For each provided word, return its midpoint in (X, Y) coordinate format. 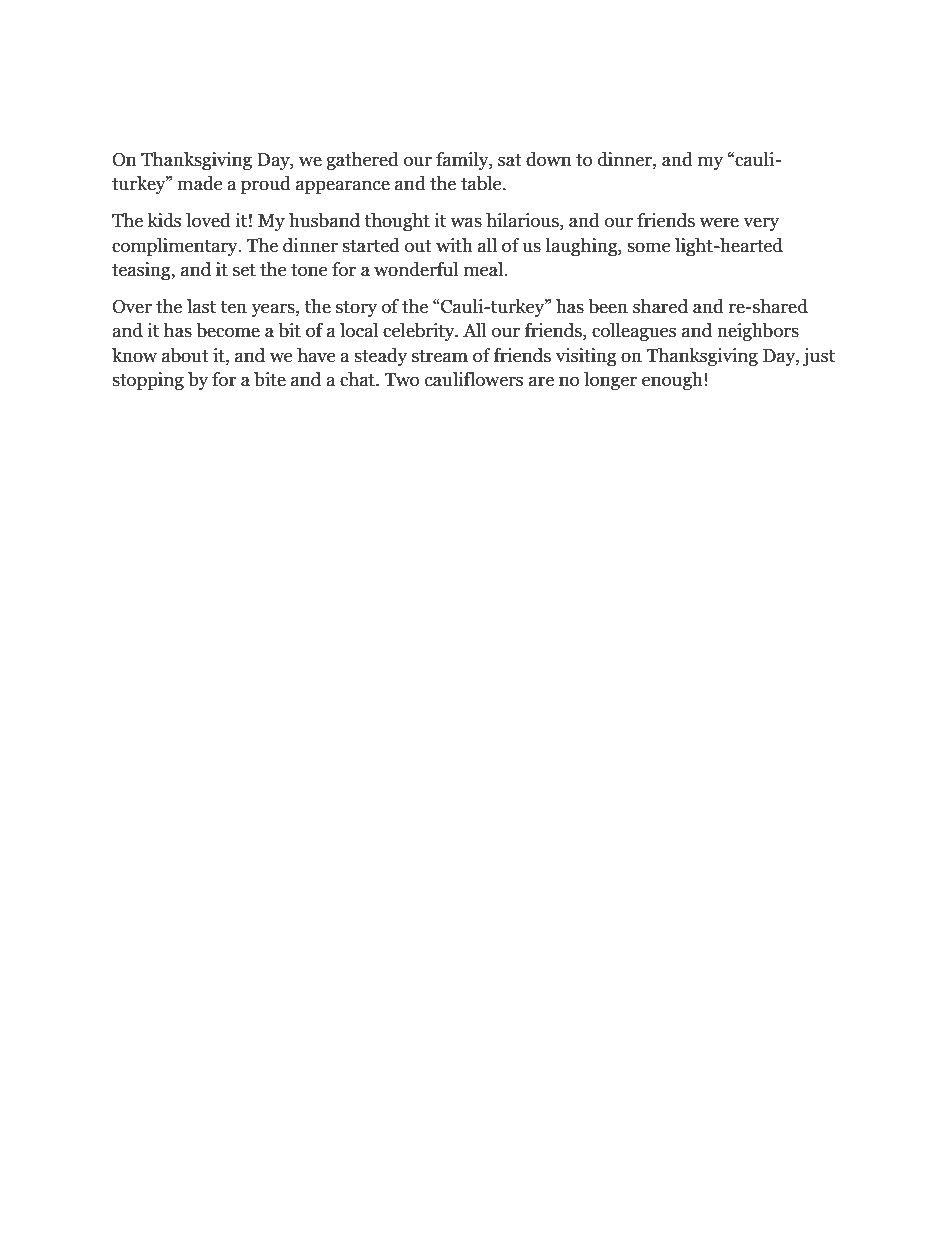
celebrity (420, 332)
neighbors (758, 332)
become (228, 330)
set (244, 270)
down (549, 159)
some (649, 247)
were (719, 222)
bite (270, 379)
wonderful (416, 269)
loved (208, 220)
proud (266, 185)
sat (509, 160)
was (466, 222)
